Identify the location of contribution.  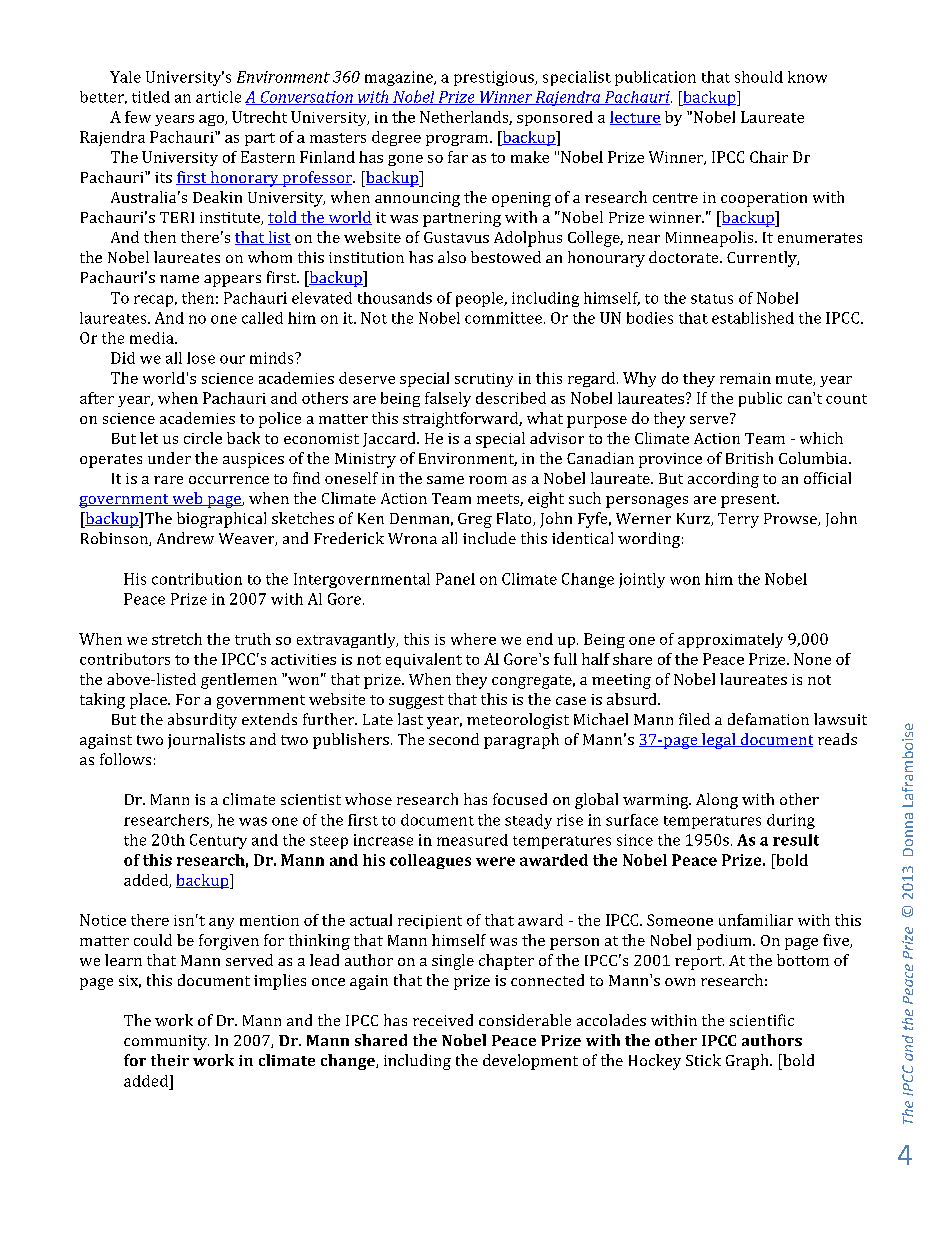
(197, 579).
